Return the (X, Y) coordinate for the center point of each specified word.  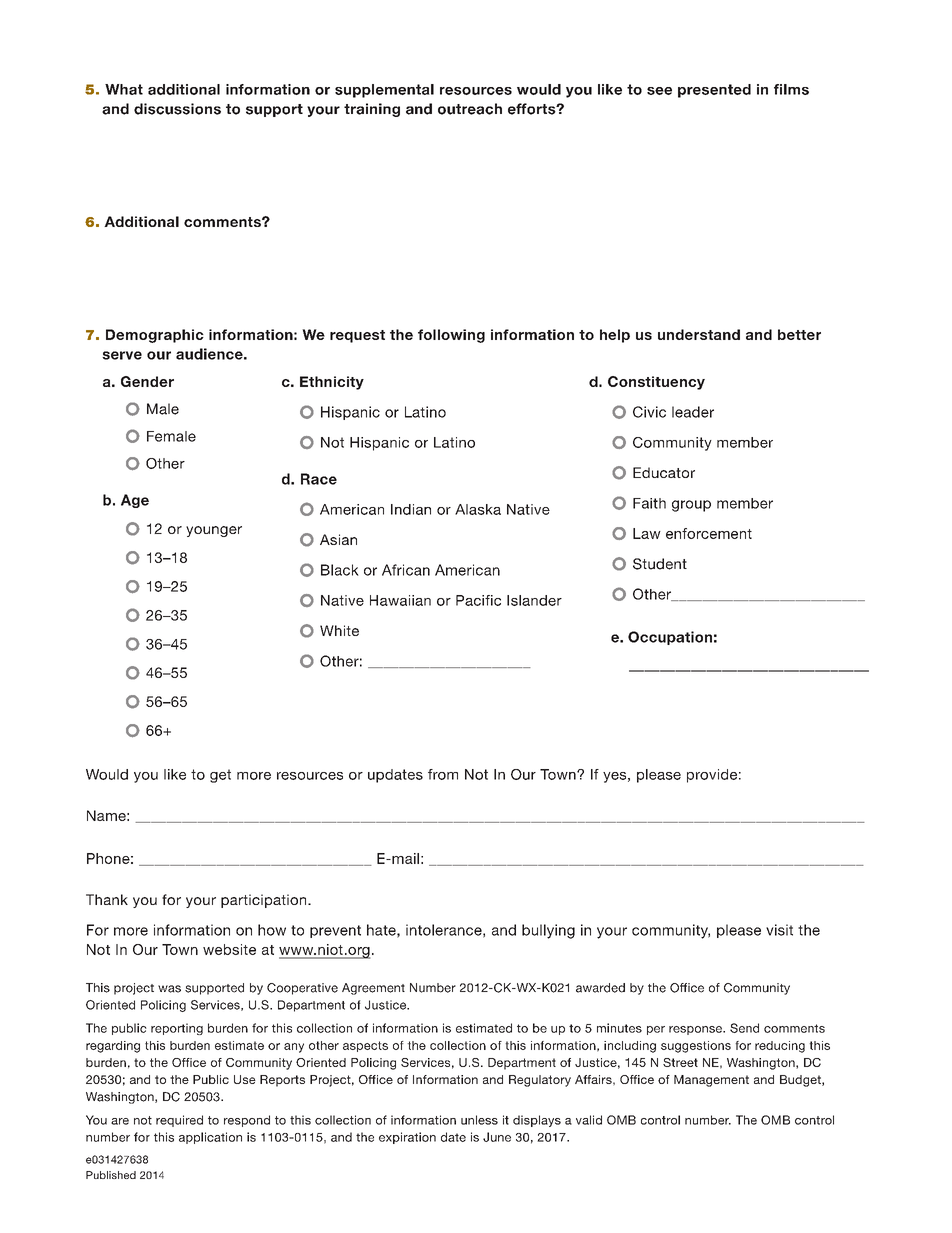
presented (714, 91)
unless (479, 1120)
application (210, 1138)
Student (660, 564)
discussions (177, 109)
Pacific (478, 600)
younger (214, 531)
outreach (470, 109)
